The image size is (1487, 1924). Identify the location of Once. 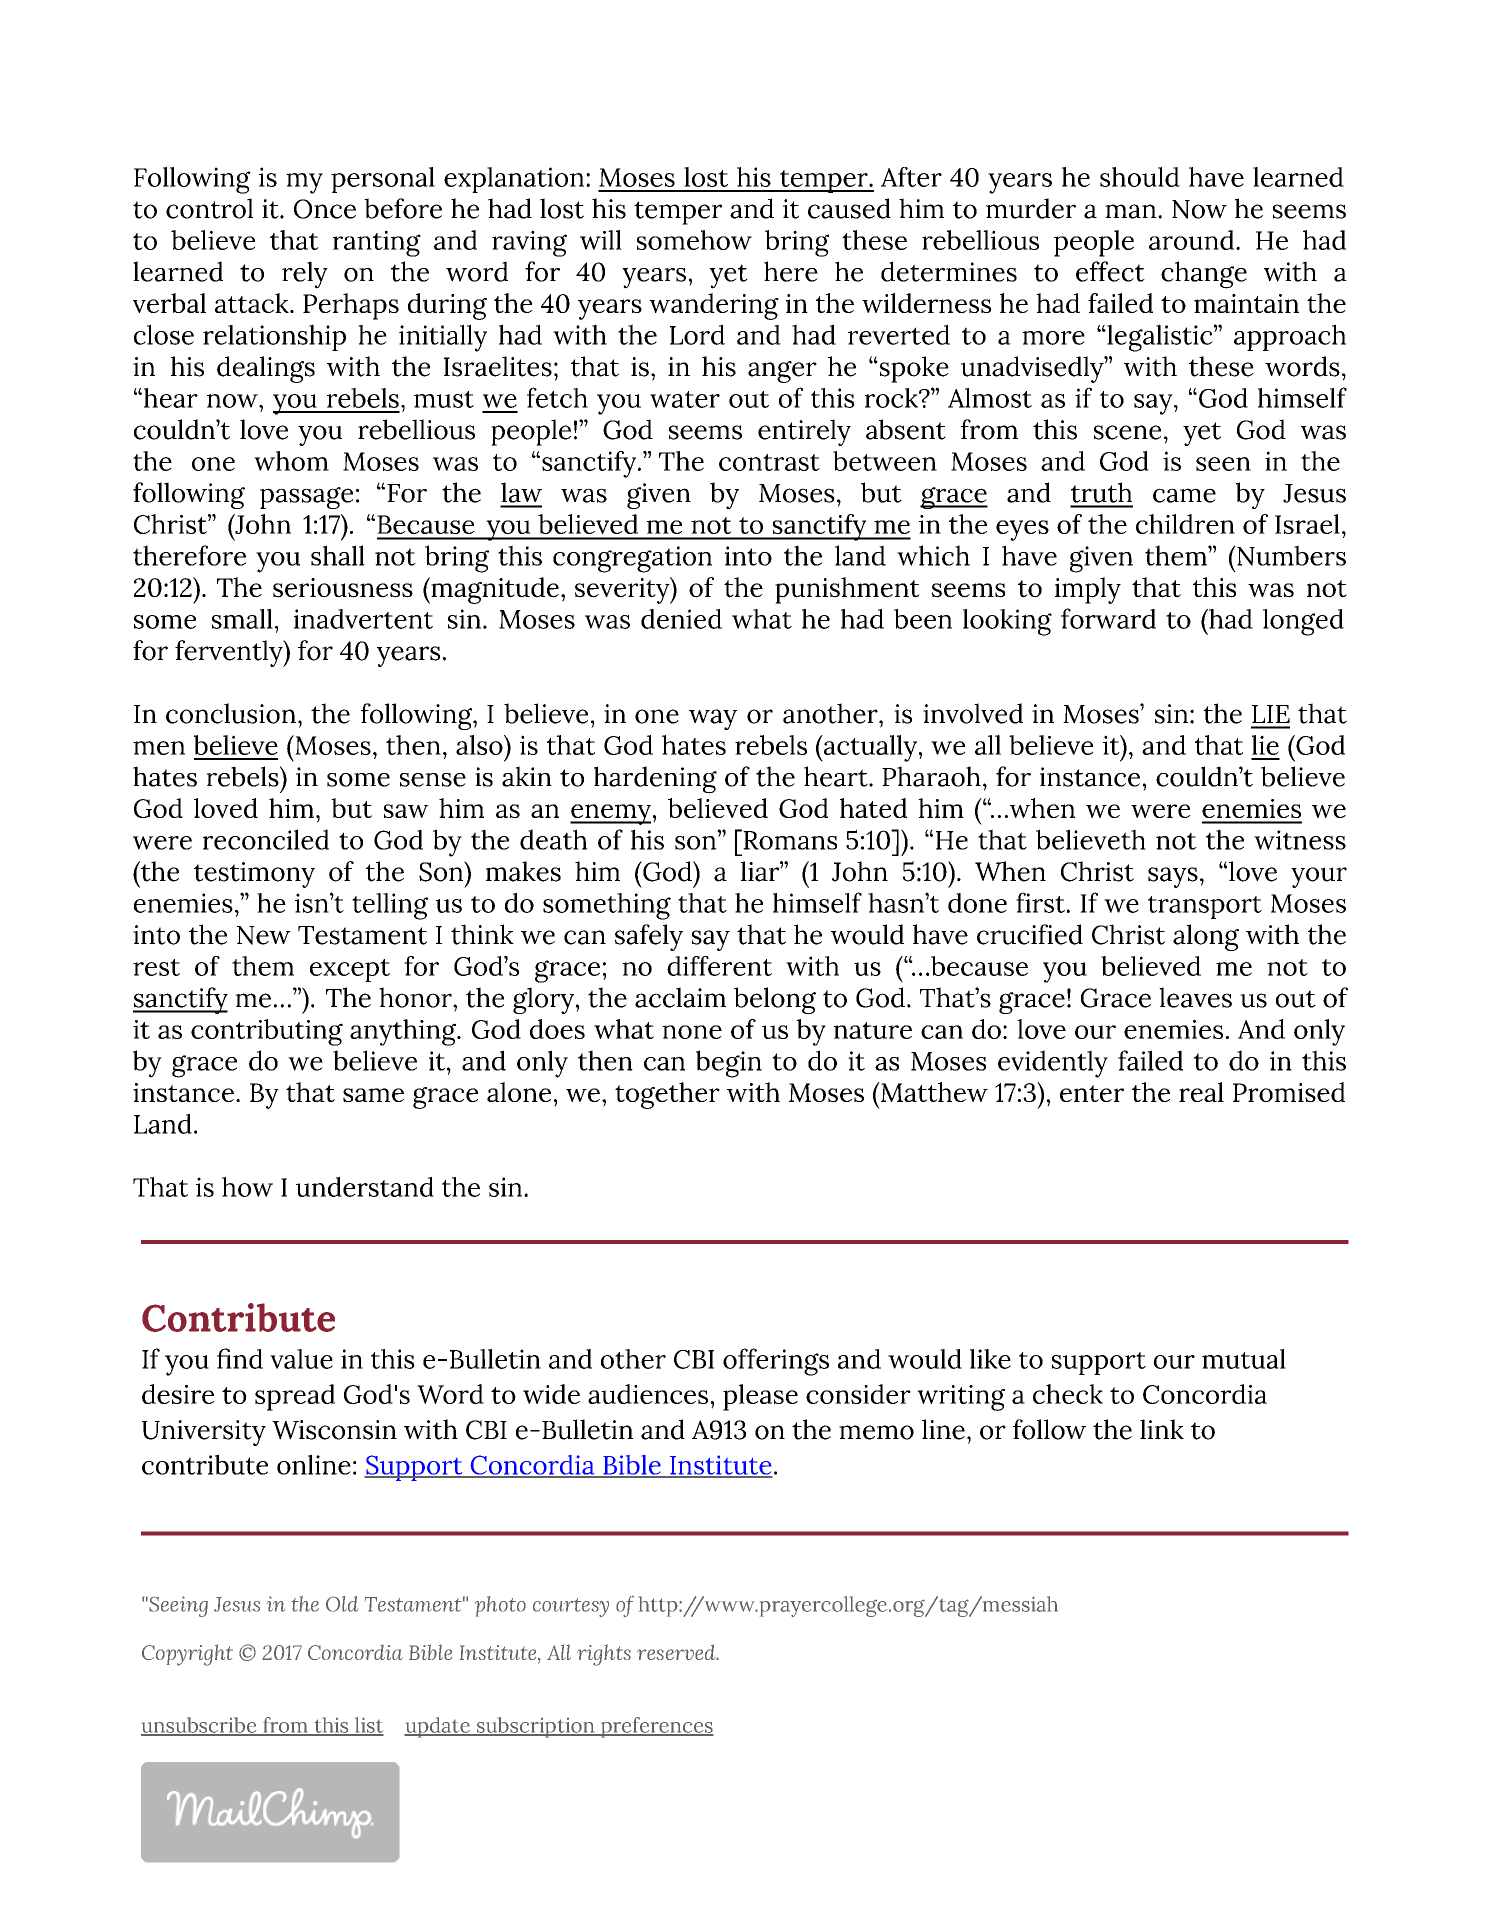
(325, 209).
